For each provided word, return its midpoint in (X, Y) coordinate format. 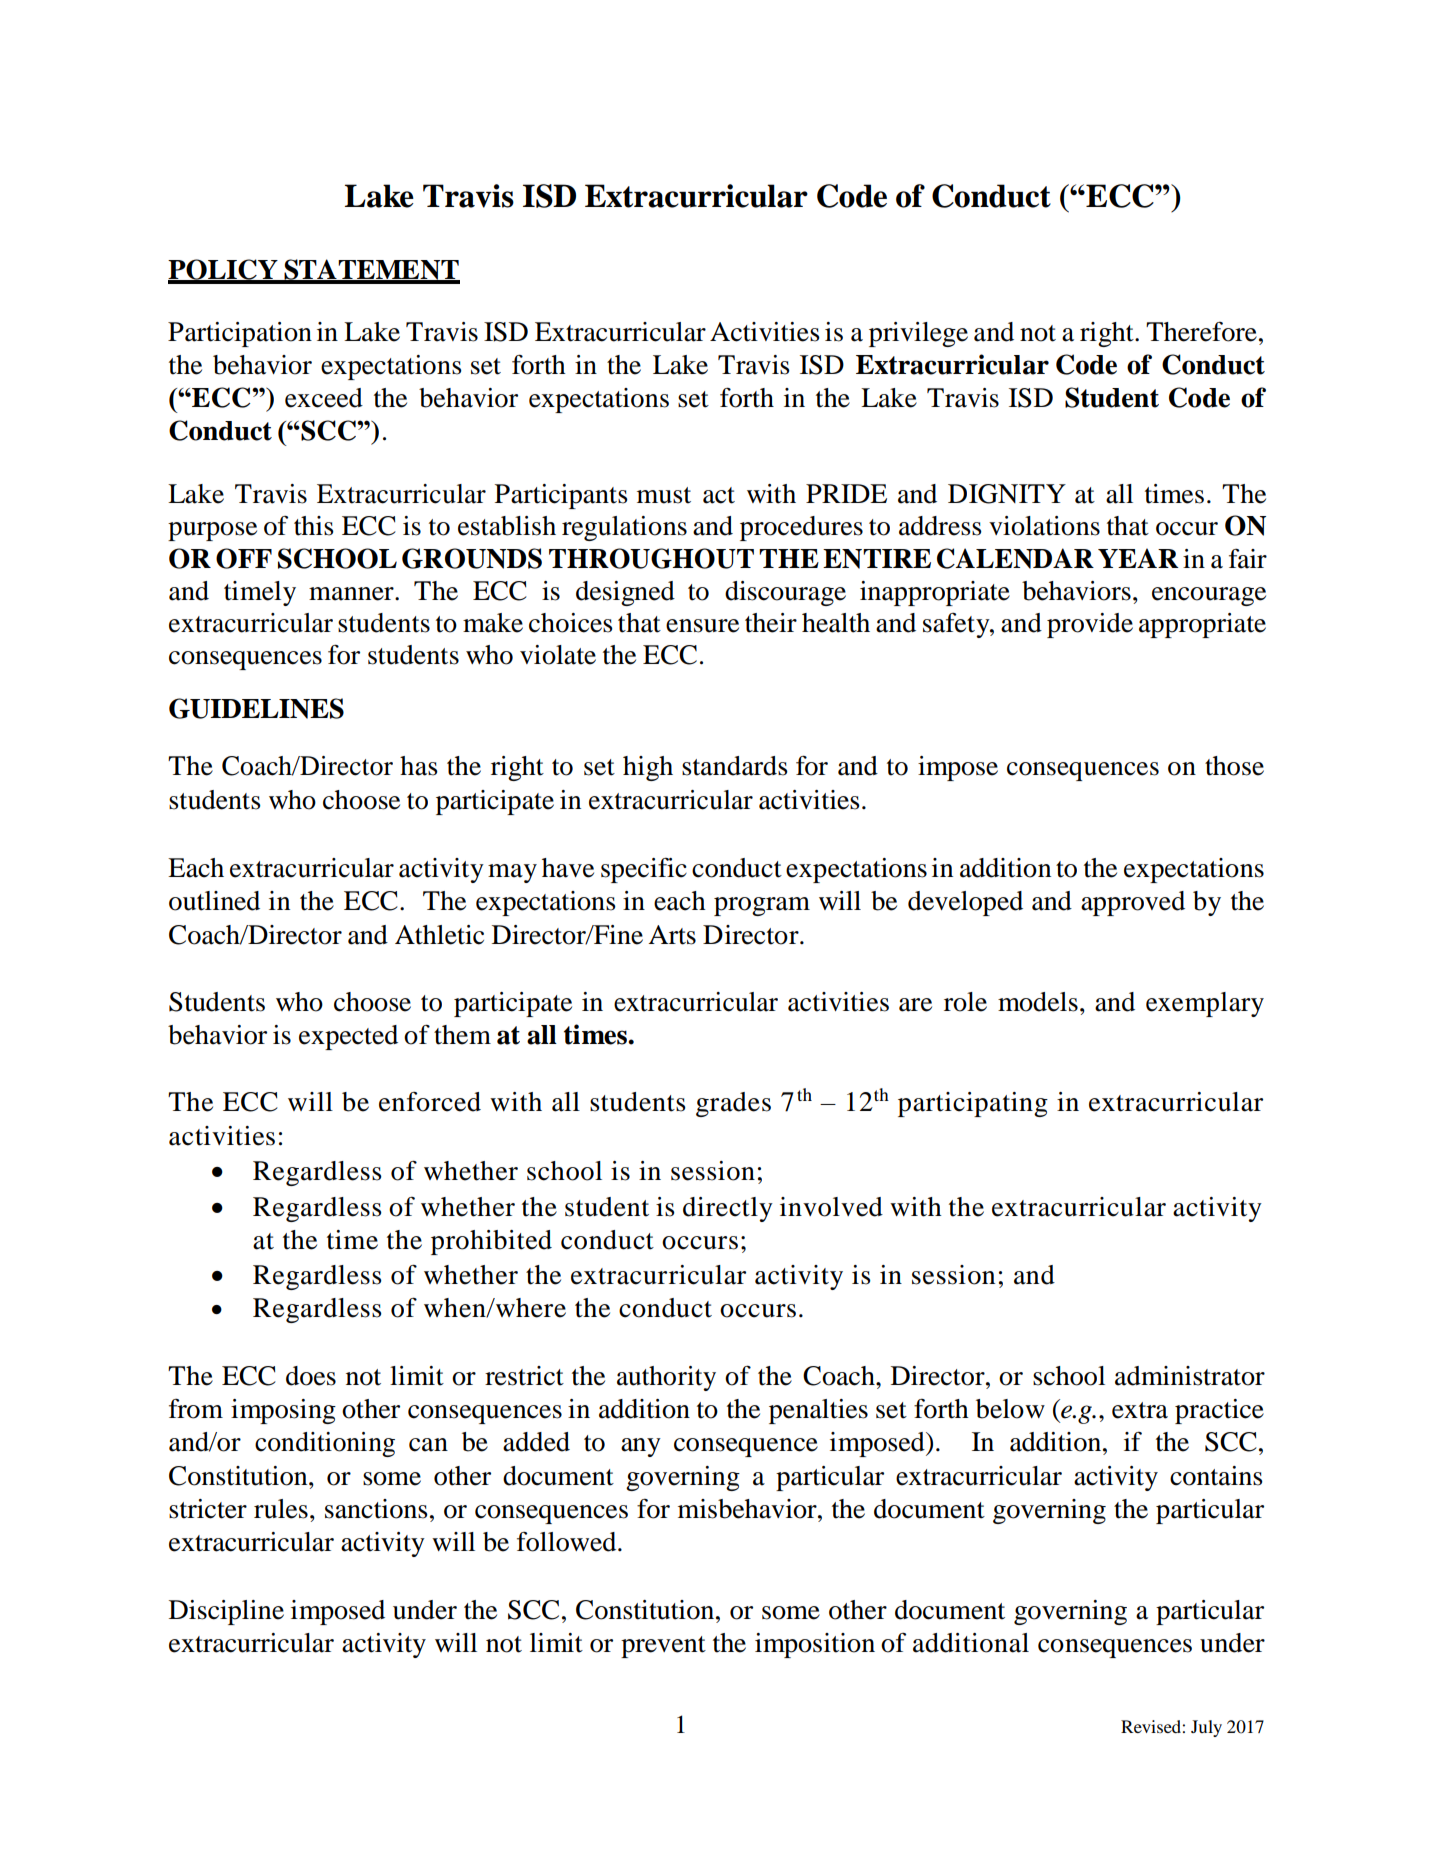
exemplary (1205, 1004)
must (664, 495)
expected (348, 1037)
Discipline (226, 1612)
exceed (324, 398)
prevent (663, 1647)
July (1206, 1728)
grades (733, 1104)
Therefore (1201, 332)
